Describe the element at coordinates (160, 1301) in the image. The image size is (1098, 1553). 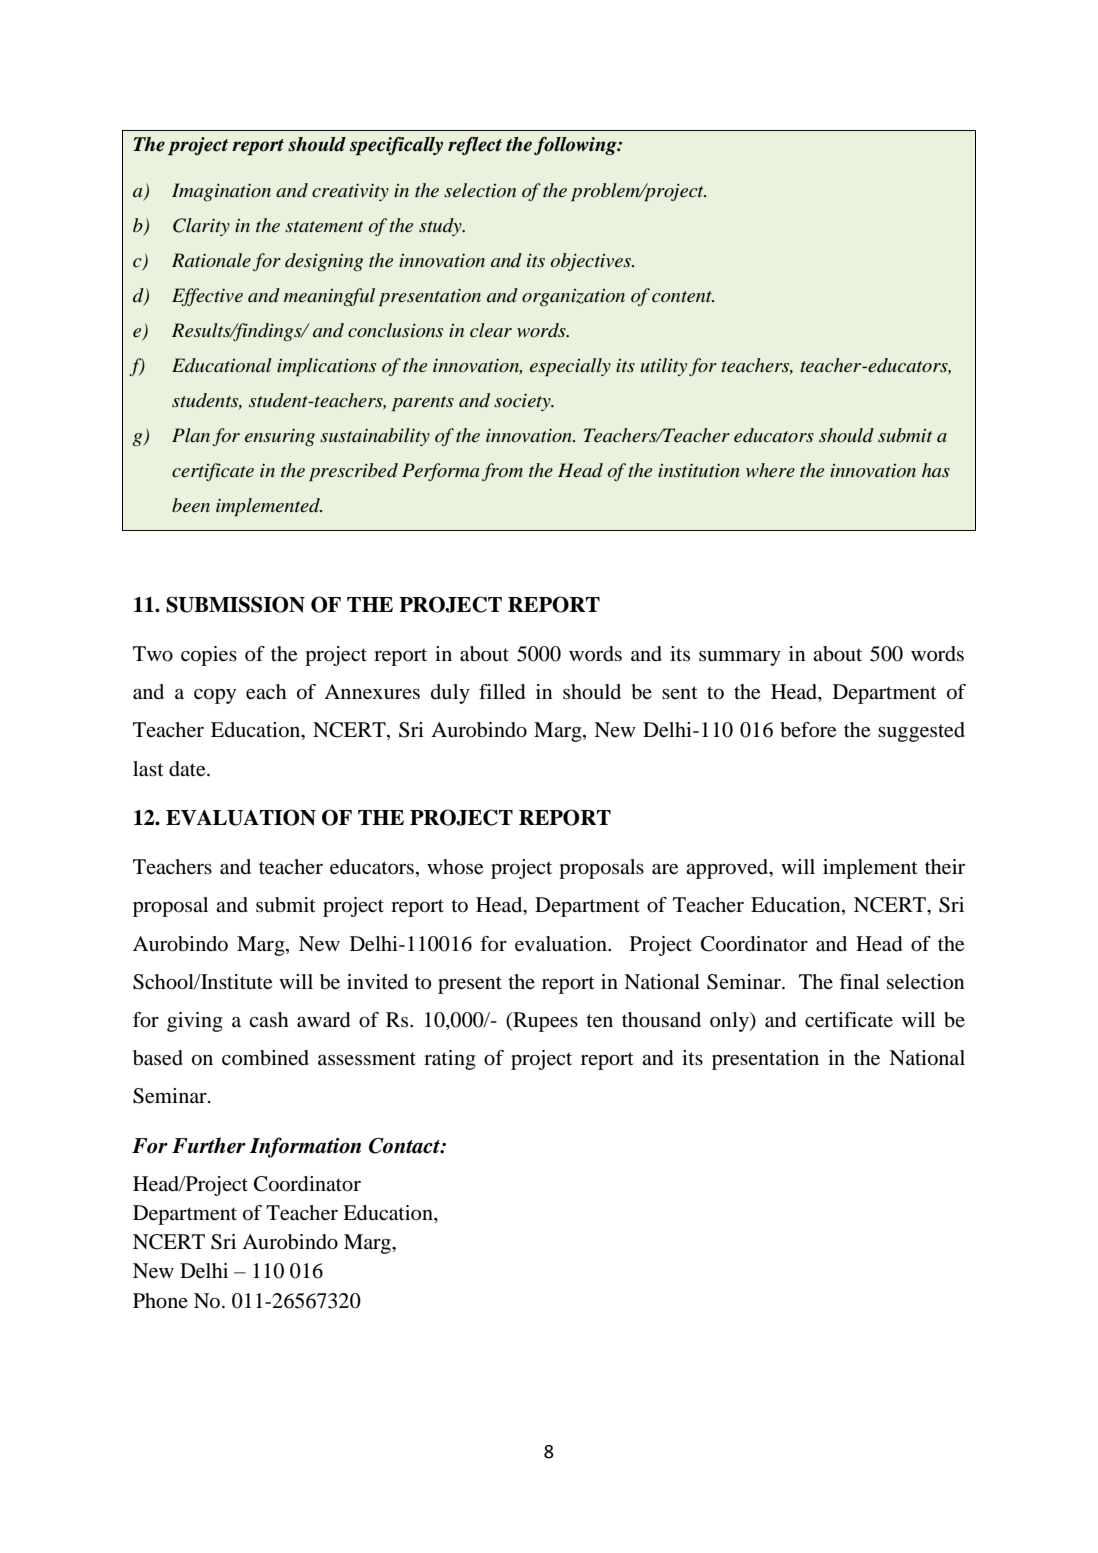
I see `Phone` at that location.
